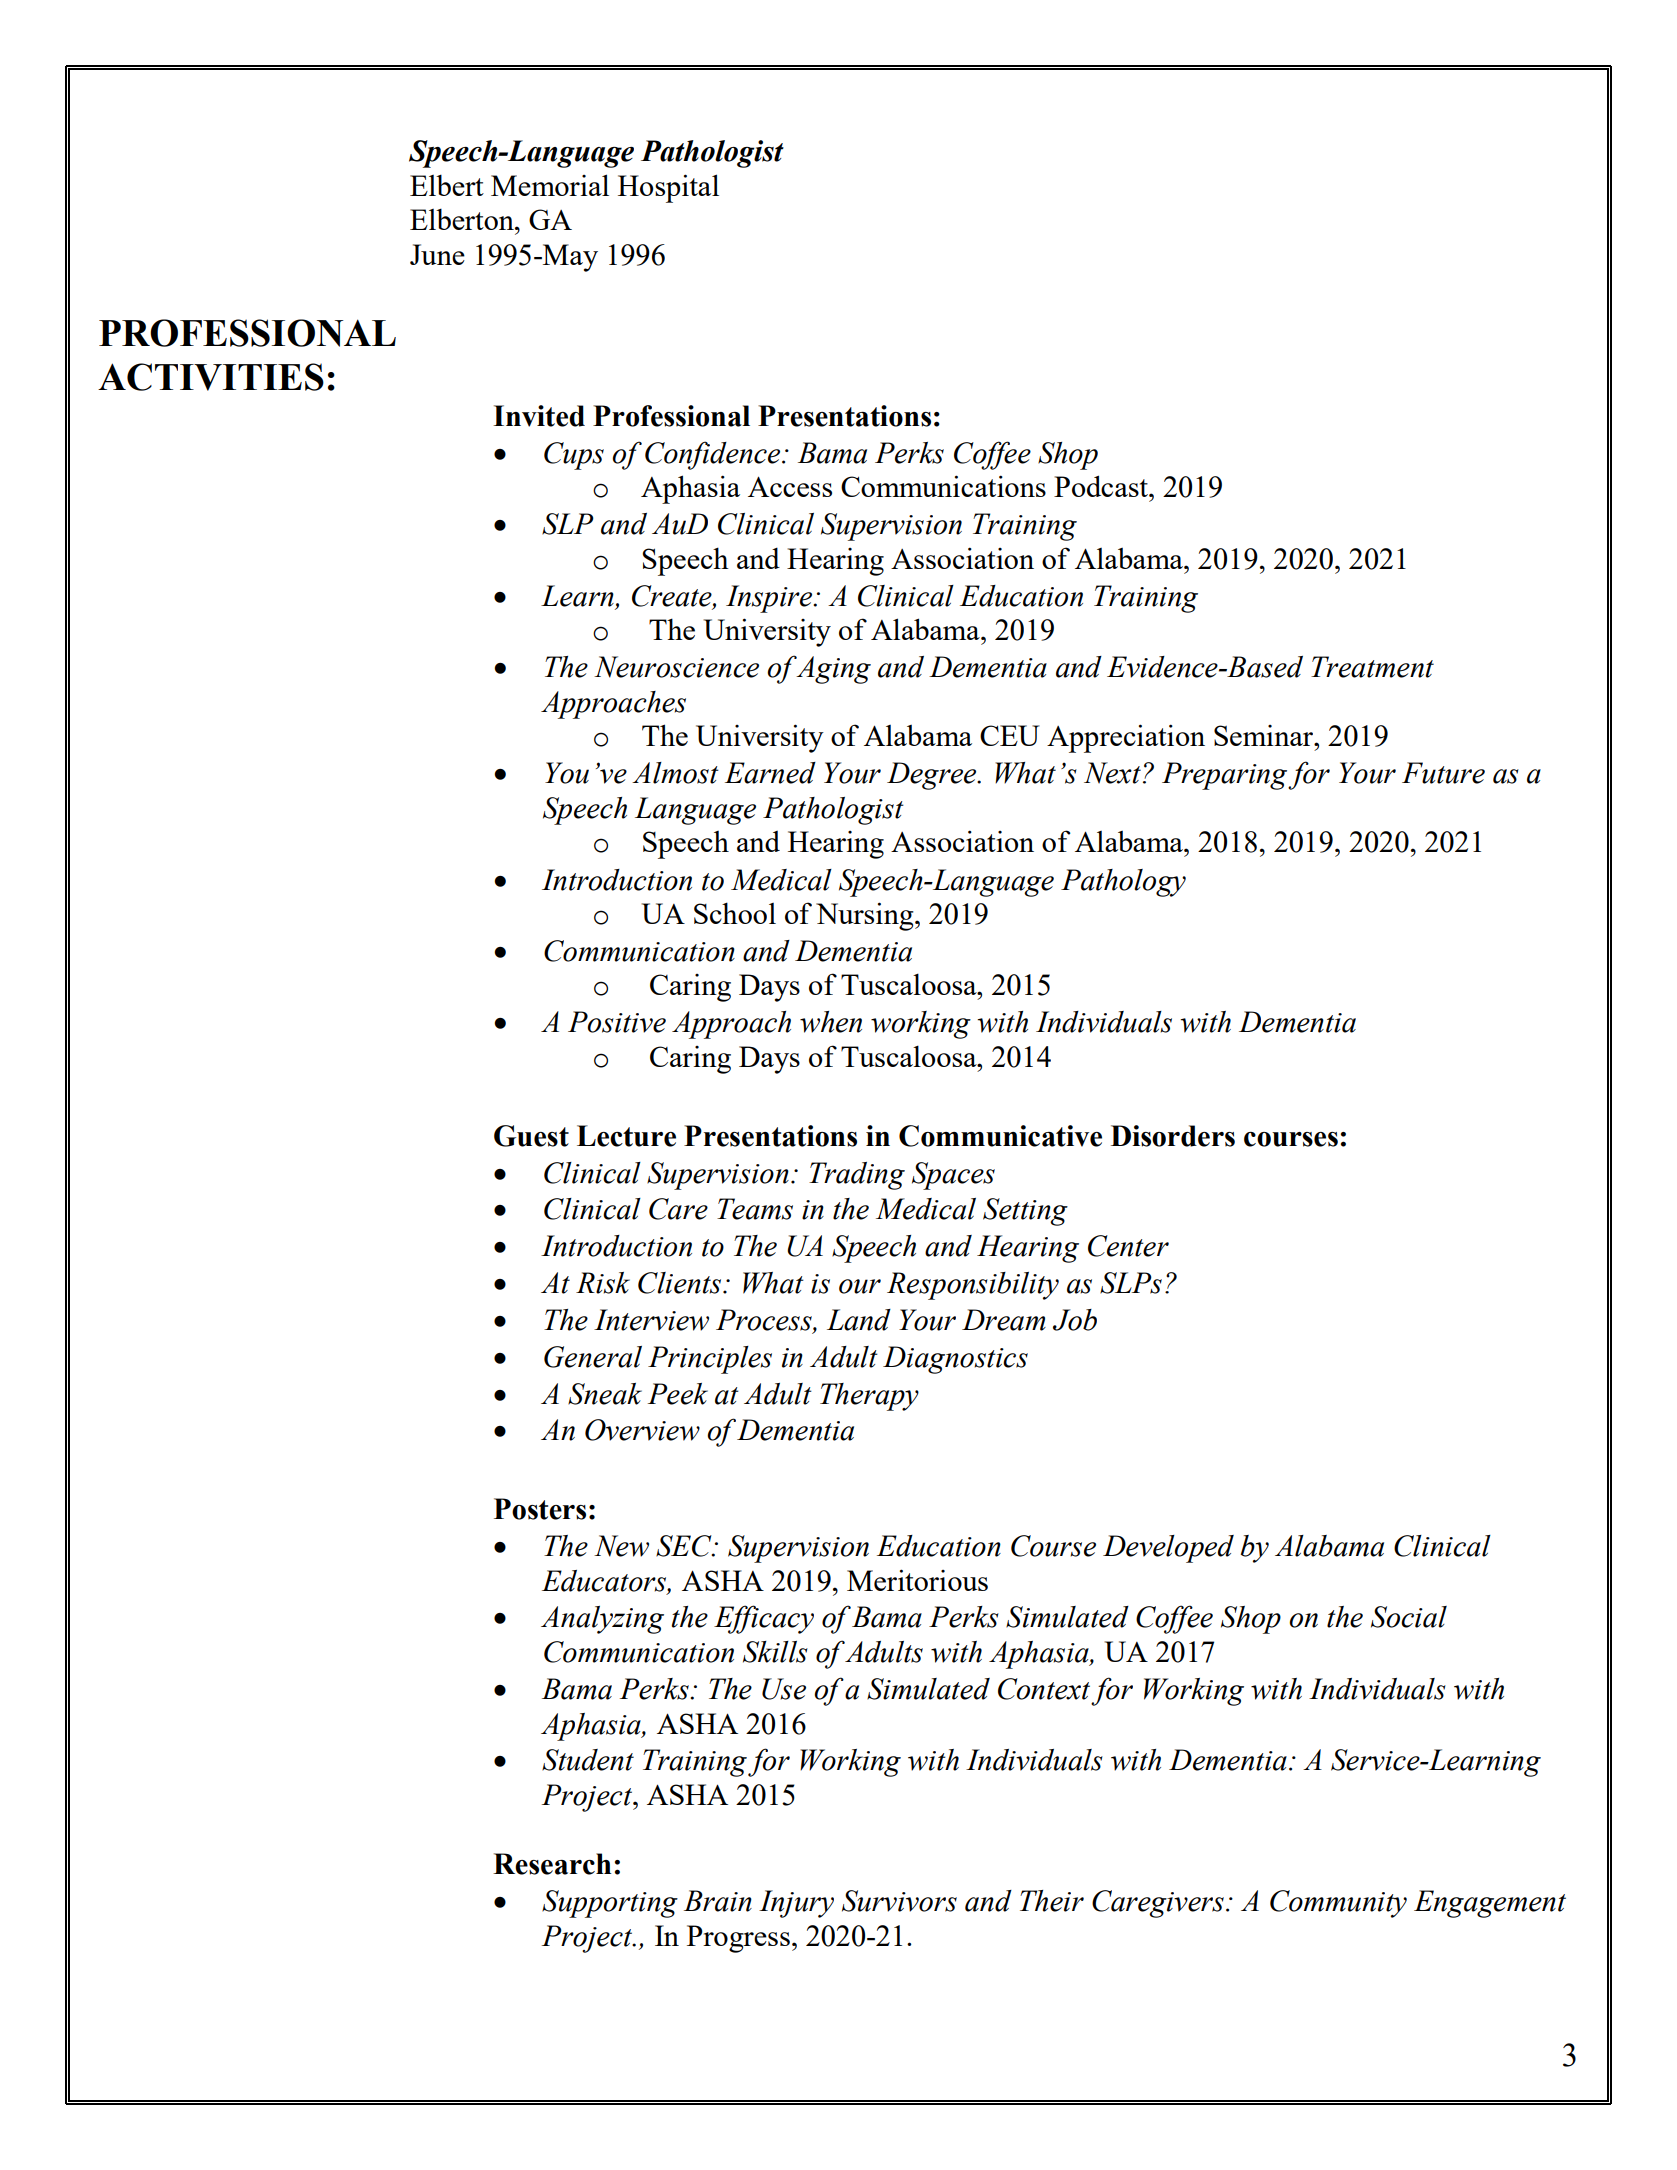  I want to click on when, so click(831, 1022).
